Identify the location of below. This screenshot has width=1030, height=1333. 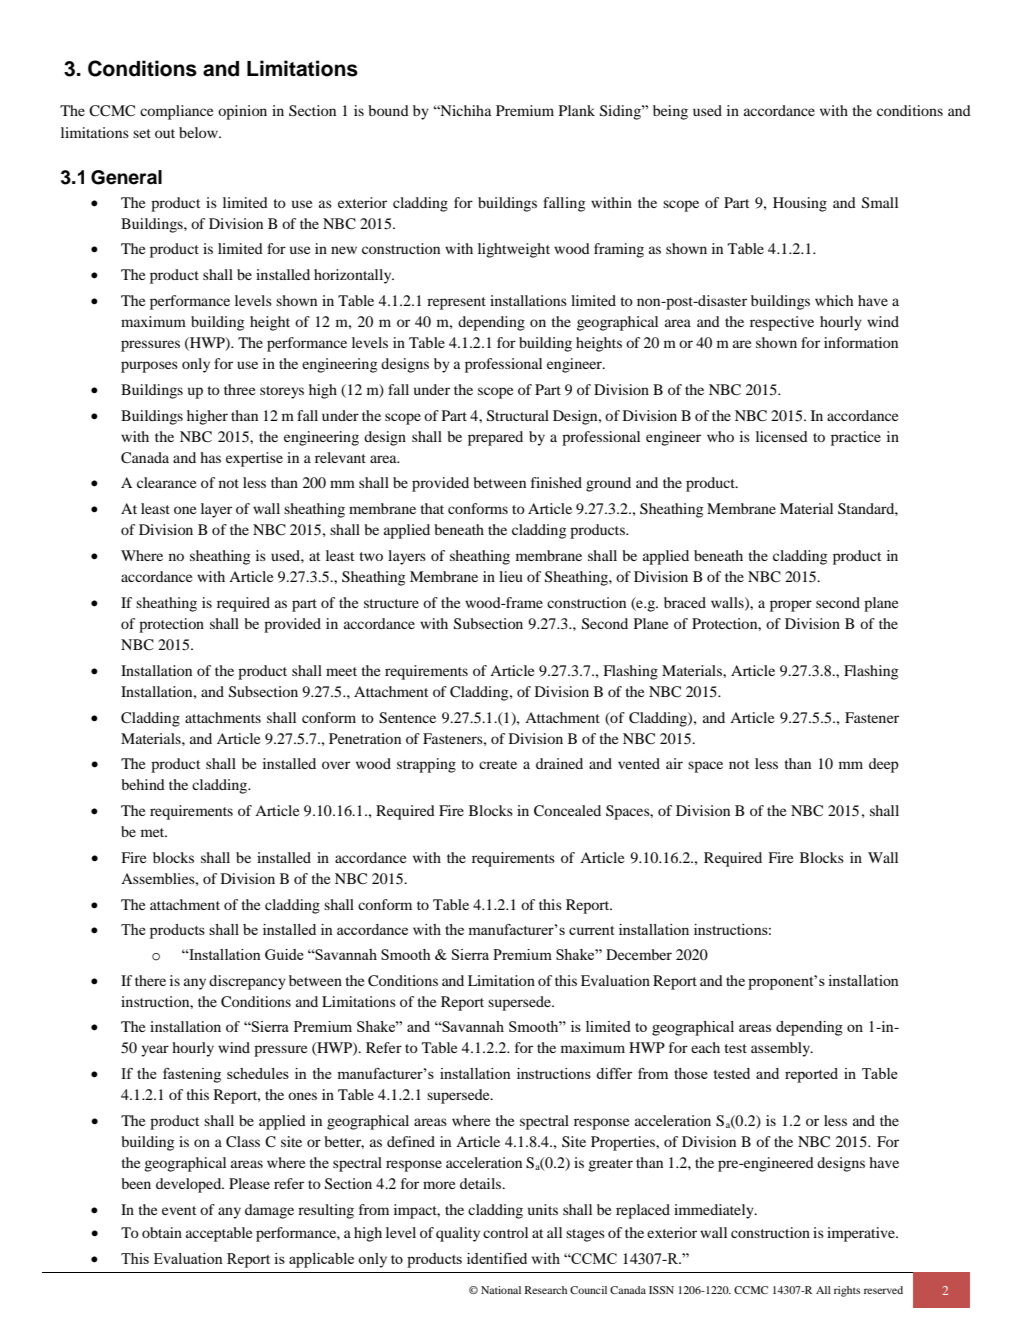
(199, 132).
